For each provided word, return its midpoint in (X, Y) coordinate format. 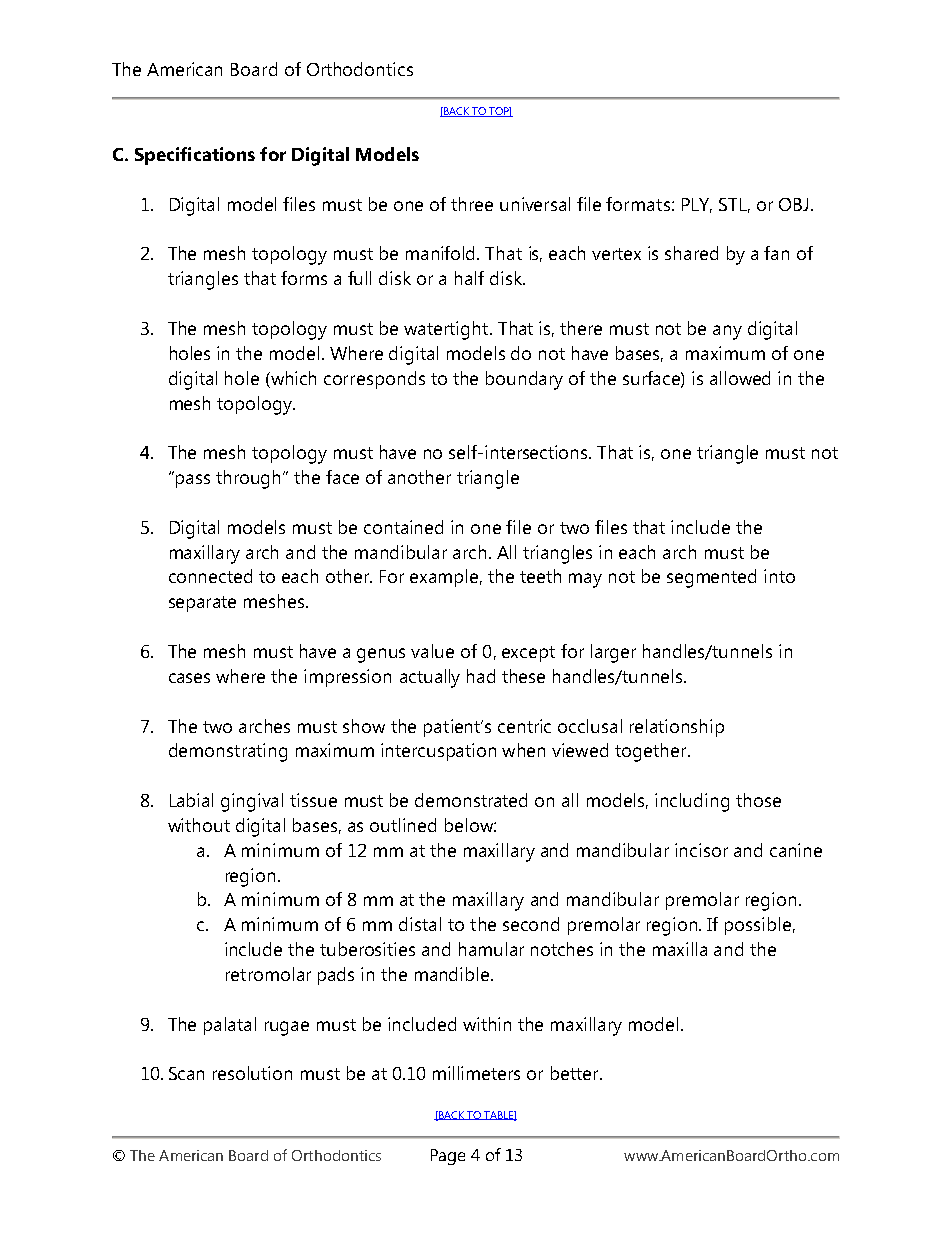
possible (758, 926)
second (531, 924)
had (481, 676)
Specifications (195, 156)
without (199, 825)
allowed (740, 378)
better (576, 1073)
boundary (524, 380)
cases (189, 678)
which (292, 378)
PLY (697, 205)
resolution (252, 1073)
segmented (711, 578)
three (472, 204)
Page (448, 1157)
